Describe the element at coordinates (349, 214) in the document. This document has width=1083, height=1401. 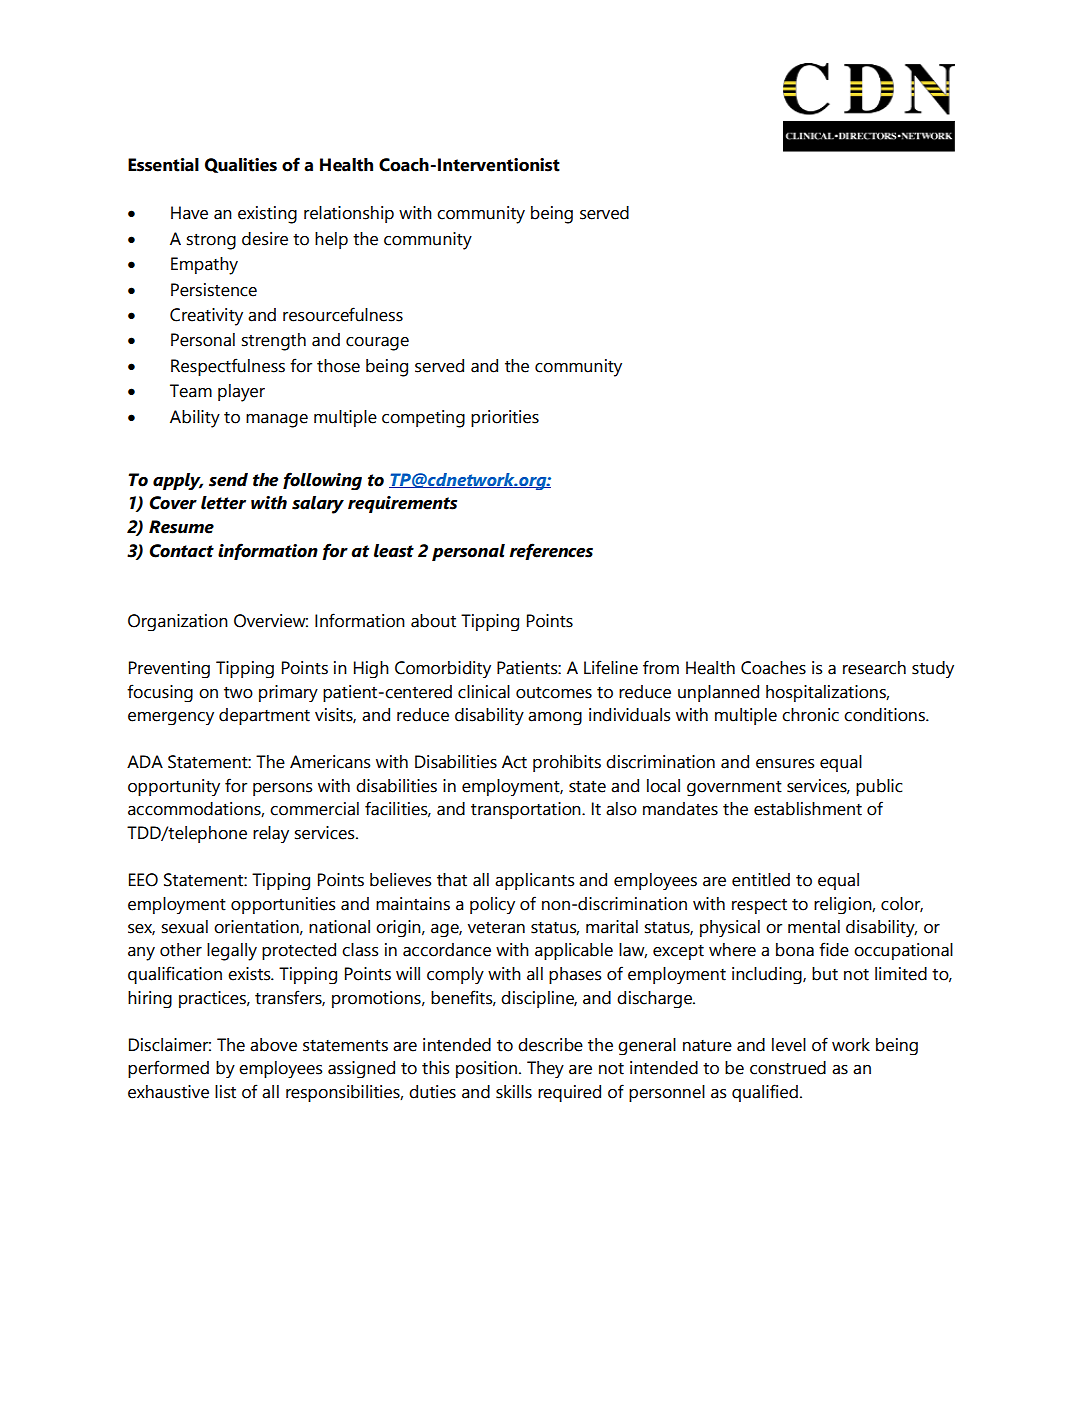
I see `relationship` at that location.
